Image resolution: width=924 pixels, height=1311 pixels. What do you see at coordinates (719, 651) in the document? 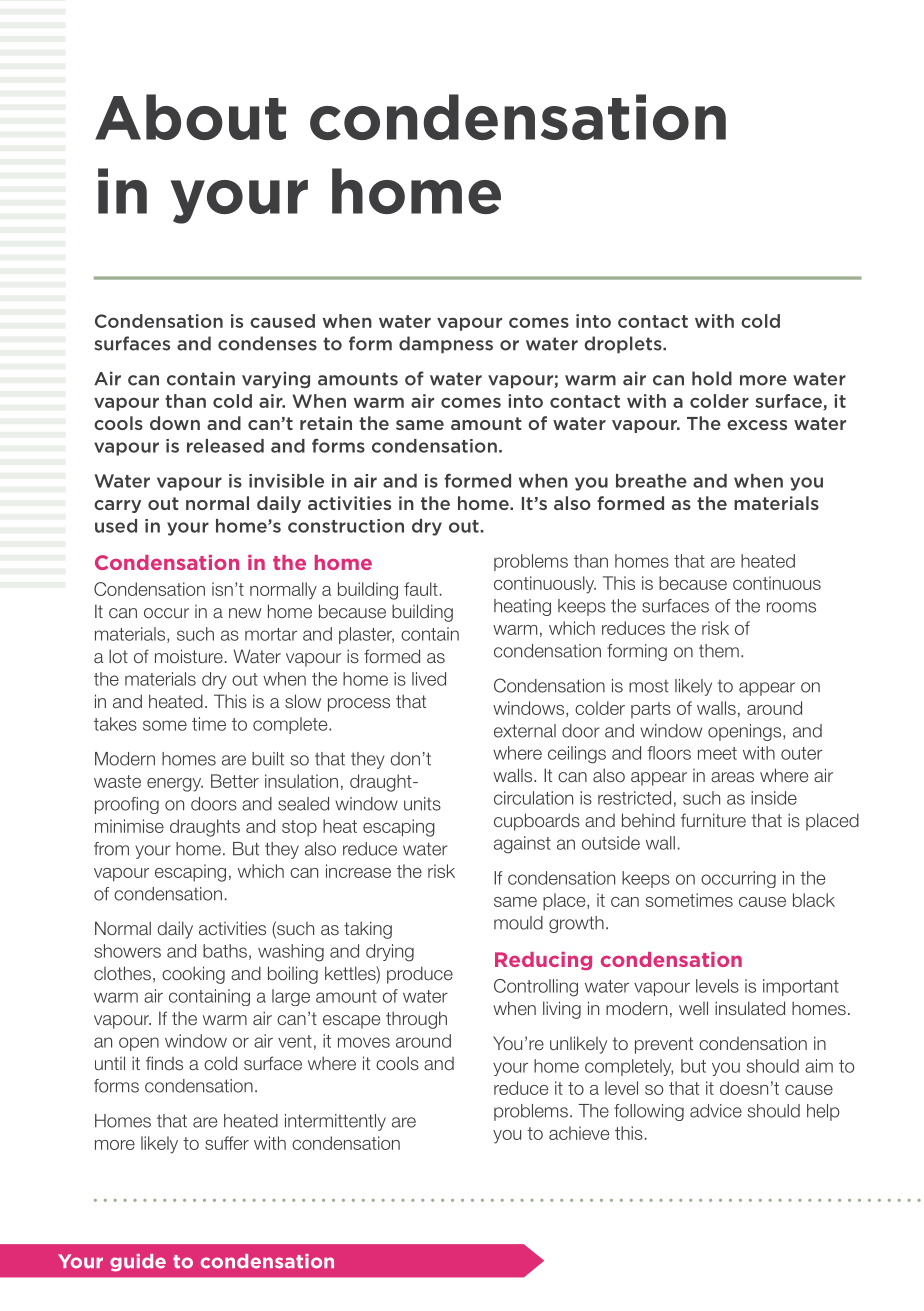
I see `them` at bounding box center [719, 651].
